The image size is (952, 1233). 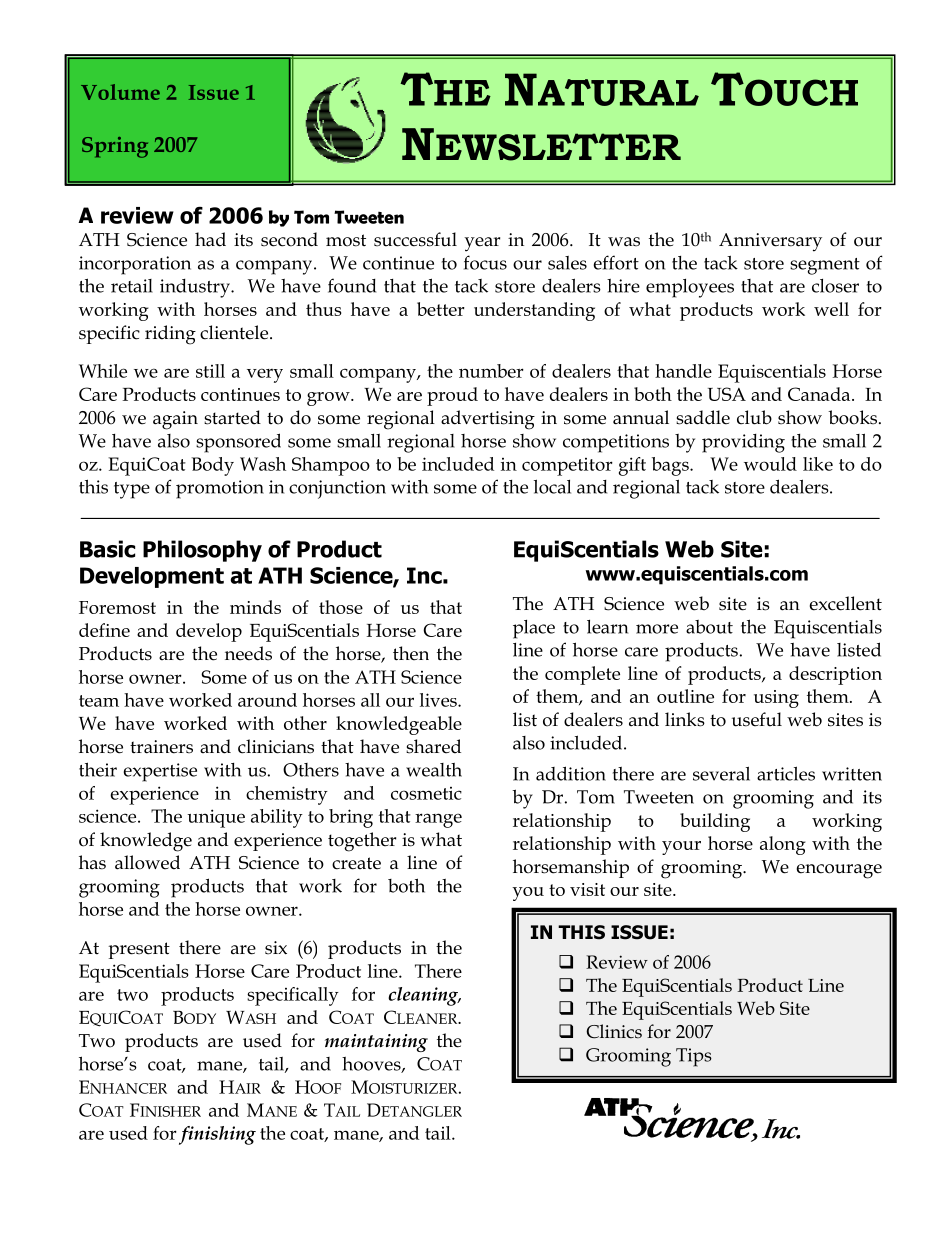 I want to click on advertising, so click(x=488, y=420).
